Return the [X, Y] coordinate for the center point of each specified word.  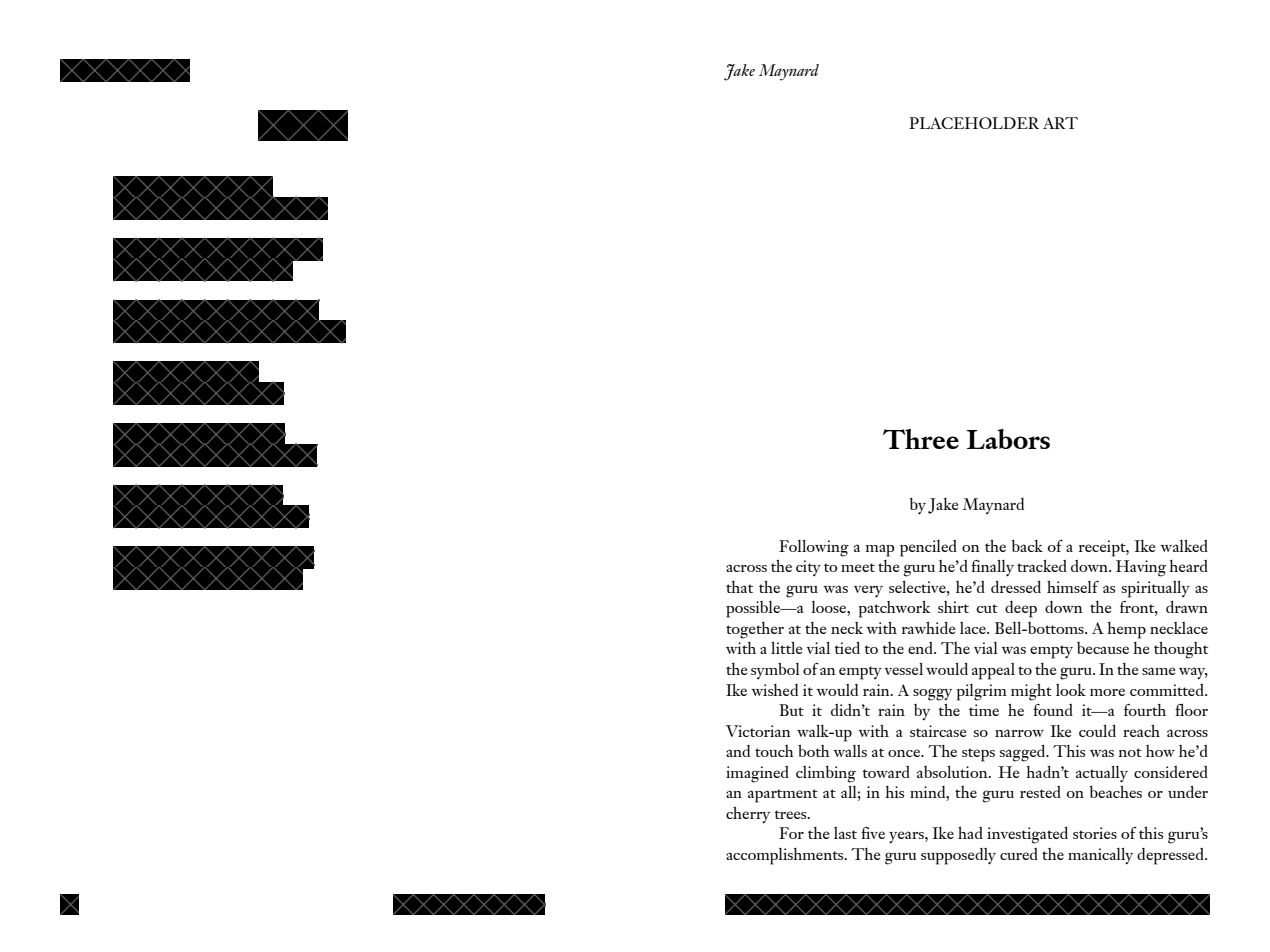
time [984, 710]
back [1027, 546]
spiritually [1155, 589]
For [791, 833]
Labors [1008, 439]
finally [992, 568]
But [791, 710]
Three [921, 439]
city [808, 568]
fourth [1145, 710]
